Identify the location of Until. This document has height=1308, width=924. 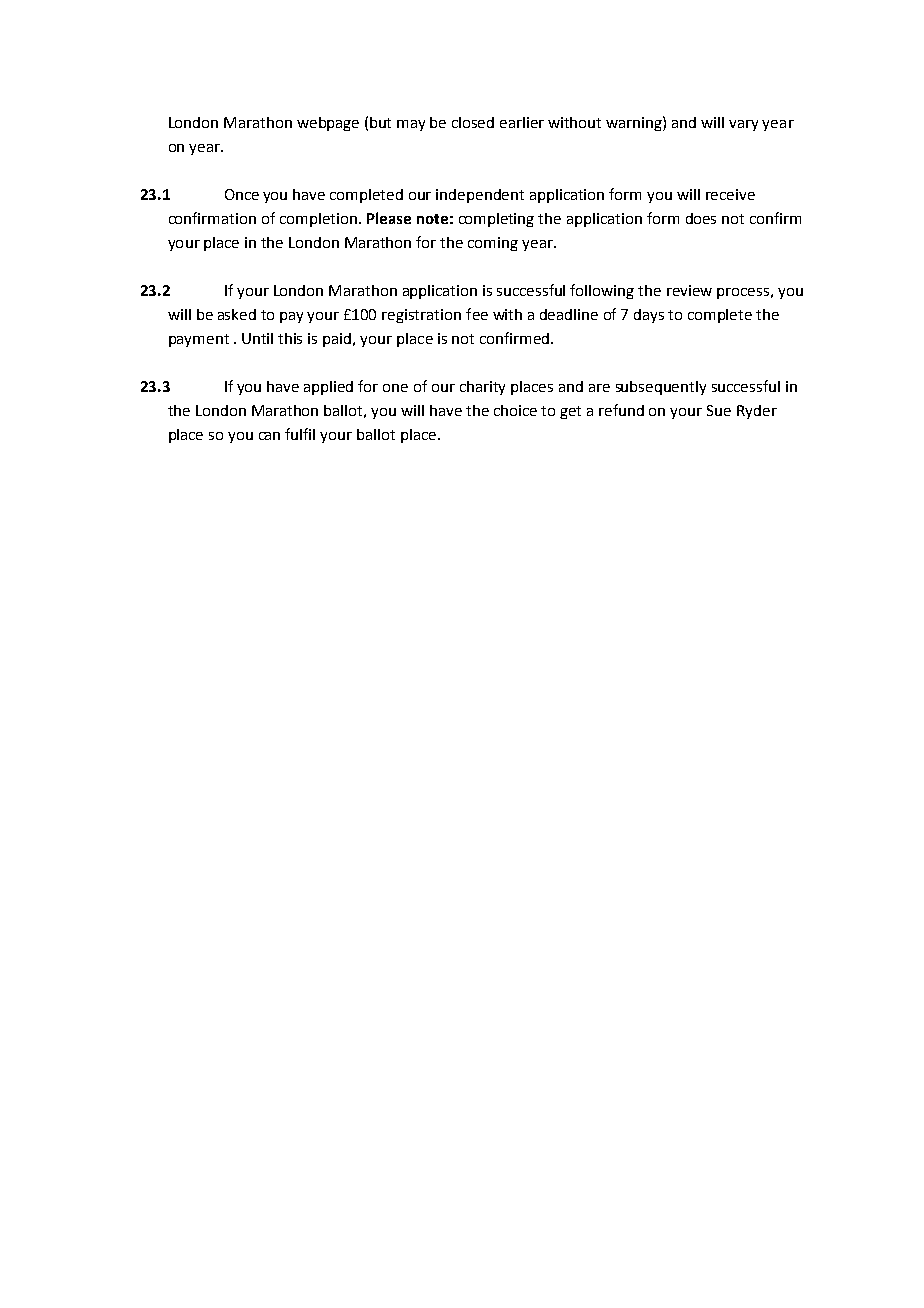
(257, 338).
